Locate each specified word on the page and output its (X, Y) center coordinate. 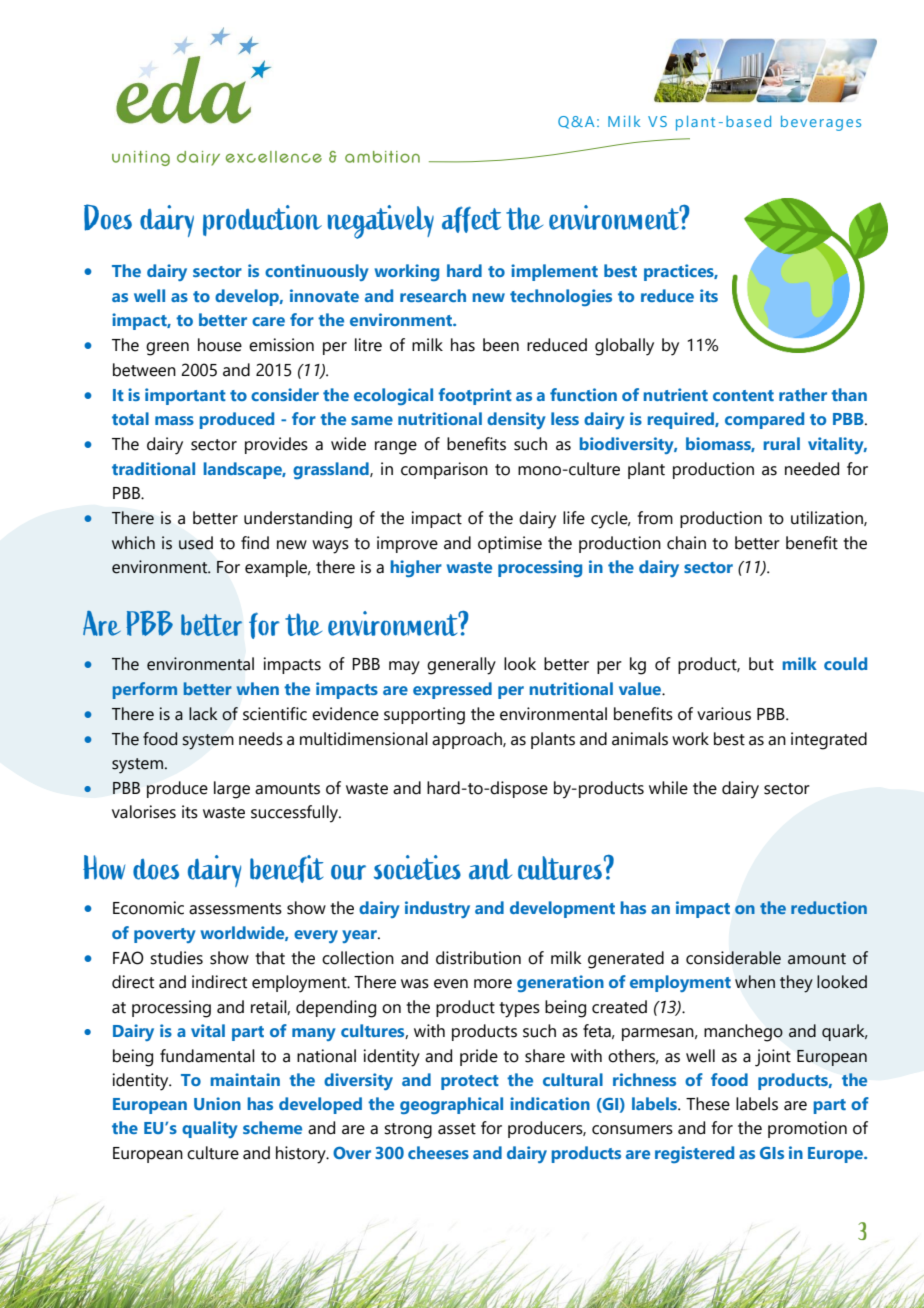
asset (457, 1129)
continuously (317, 272)
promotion (807, 1129)
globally (624, 347)
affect (471, 219)
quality (210, 1129)
